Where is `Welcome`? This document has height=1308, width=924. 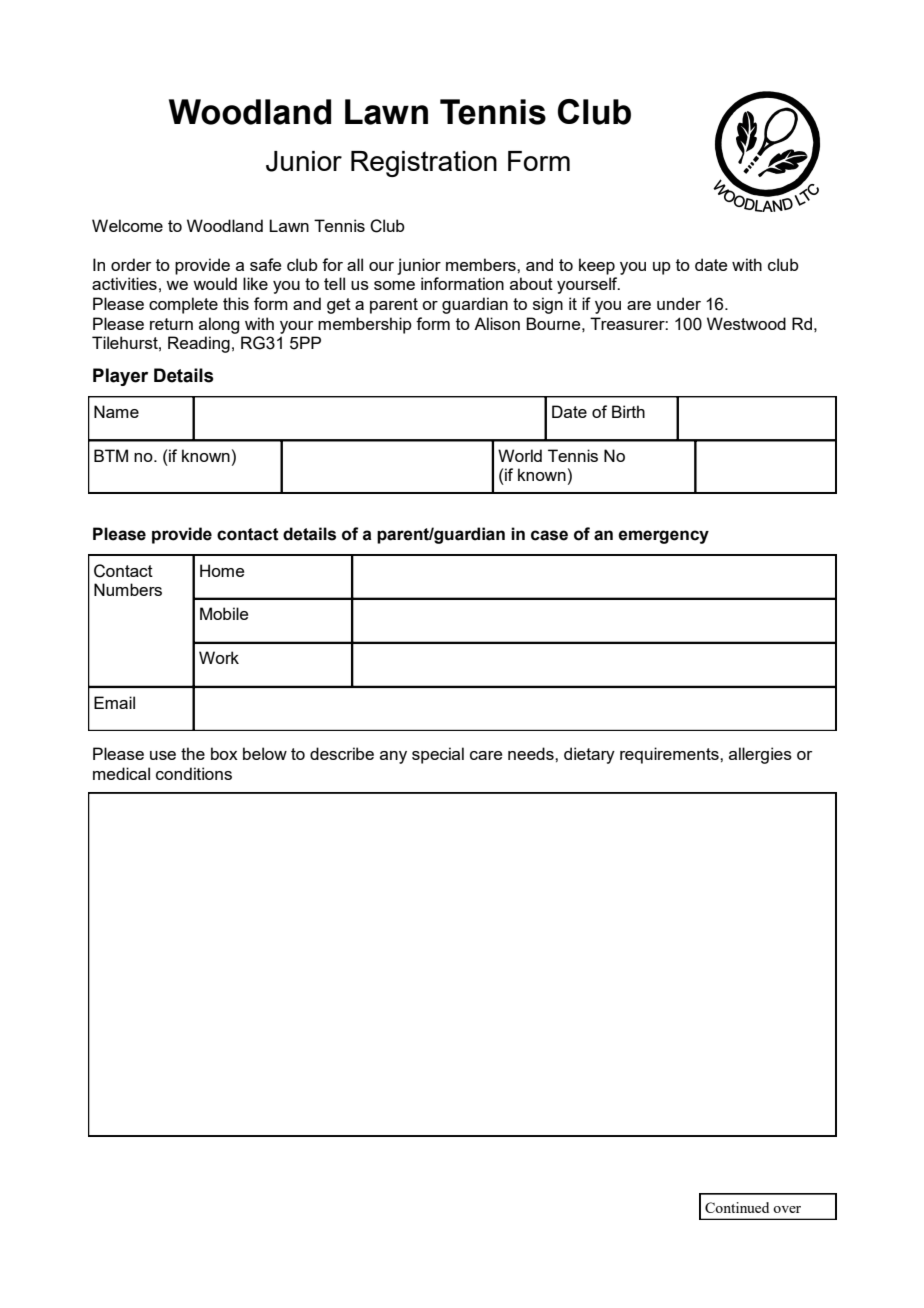 Welcome is located at coordinates (127, 225).
